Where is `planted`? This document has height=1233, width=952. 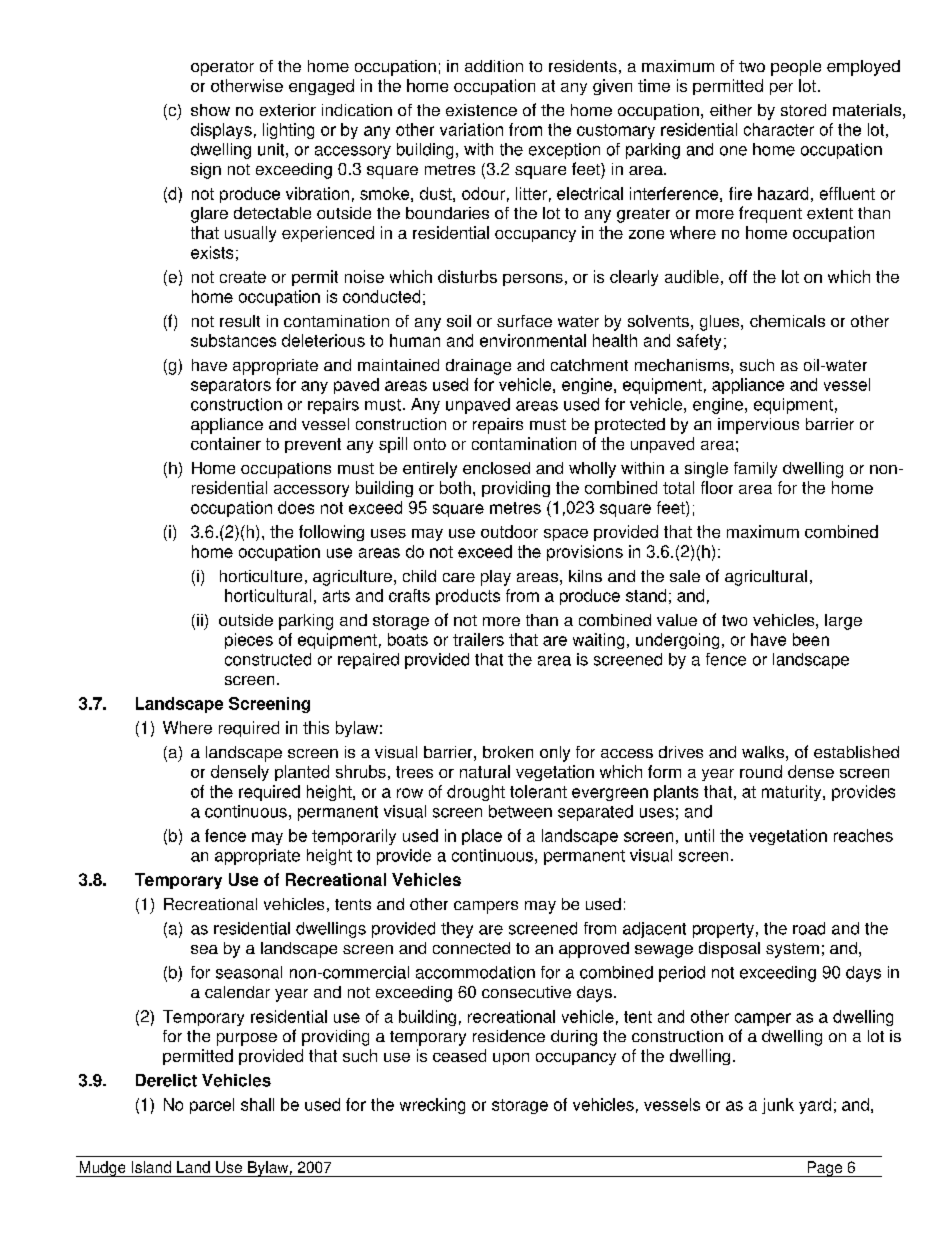
planted is located at coordinates (302, 773).
